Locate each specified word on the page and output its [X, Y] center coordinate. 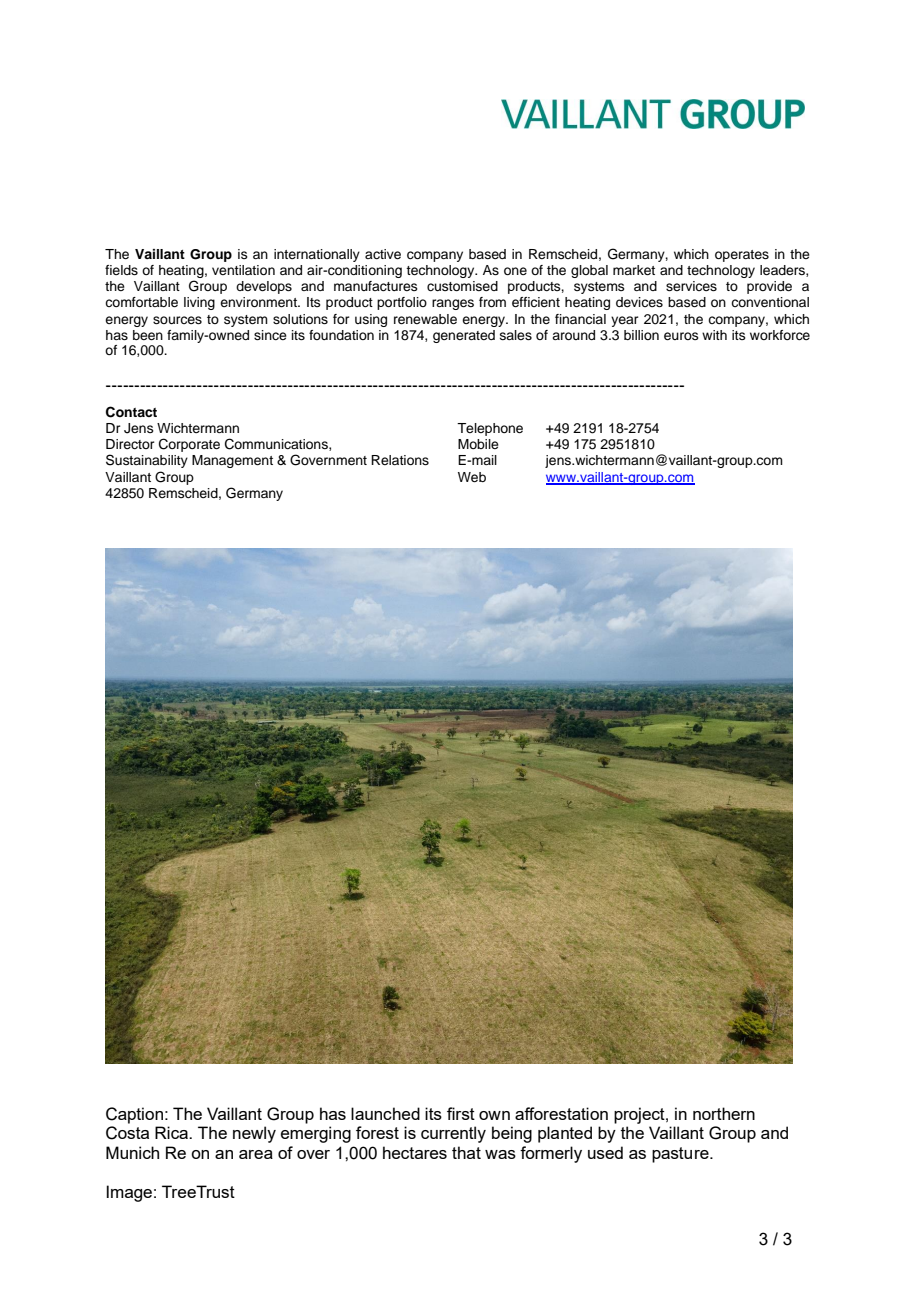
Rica [173, 1132]
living [199, 303]
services [691, 286]
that [466, 1152]
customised [462, 286]
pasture [681, 1155]
